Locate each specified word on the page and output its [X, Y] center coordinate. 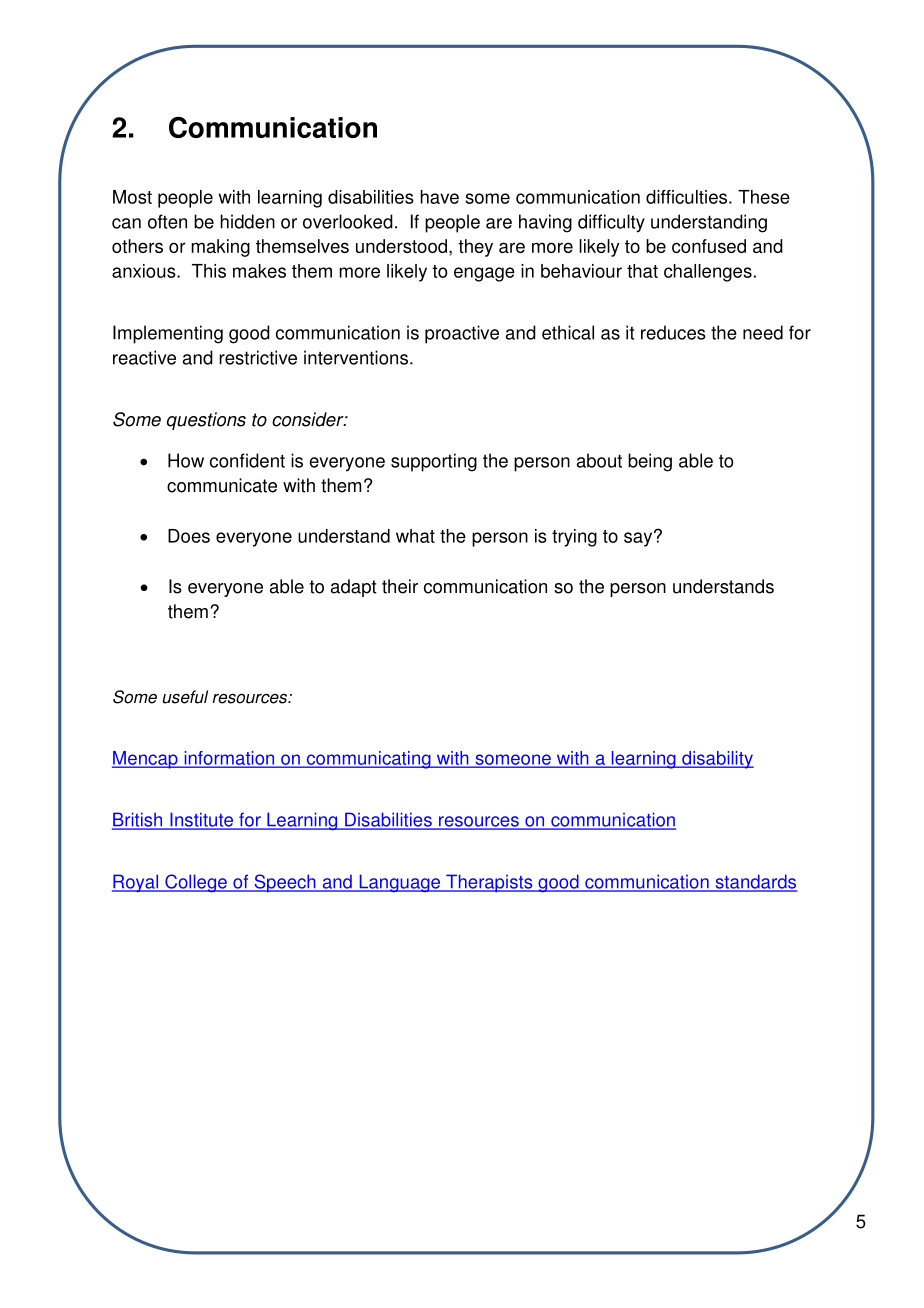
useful [185, 697]
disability [717, 760]
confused [709, 246]
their [400, 586]
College [196, 883]
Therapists [489, 883]
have [439, 197]
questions [206, 421]
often [167, 221]
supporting [434, 462]
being [650, 462]
